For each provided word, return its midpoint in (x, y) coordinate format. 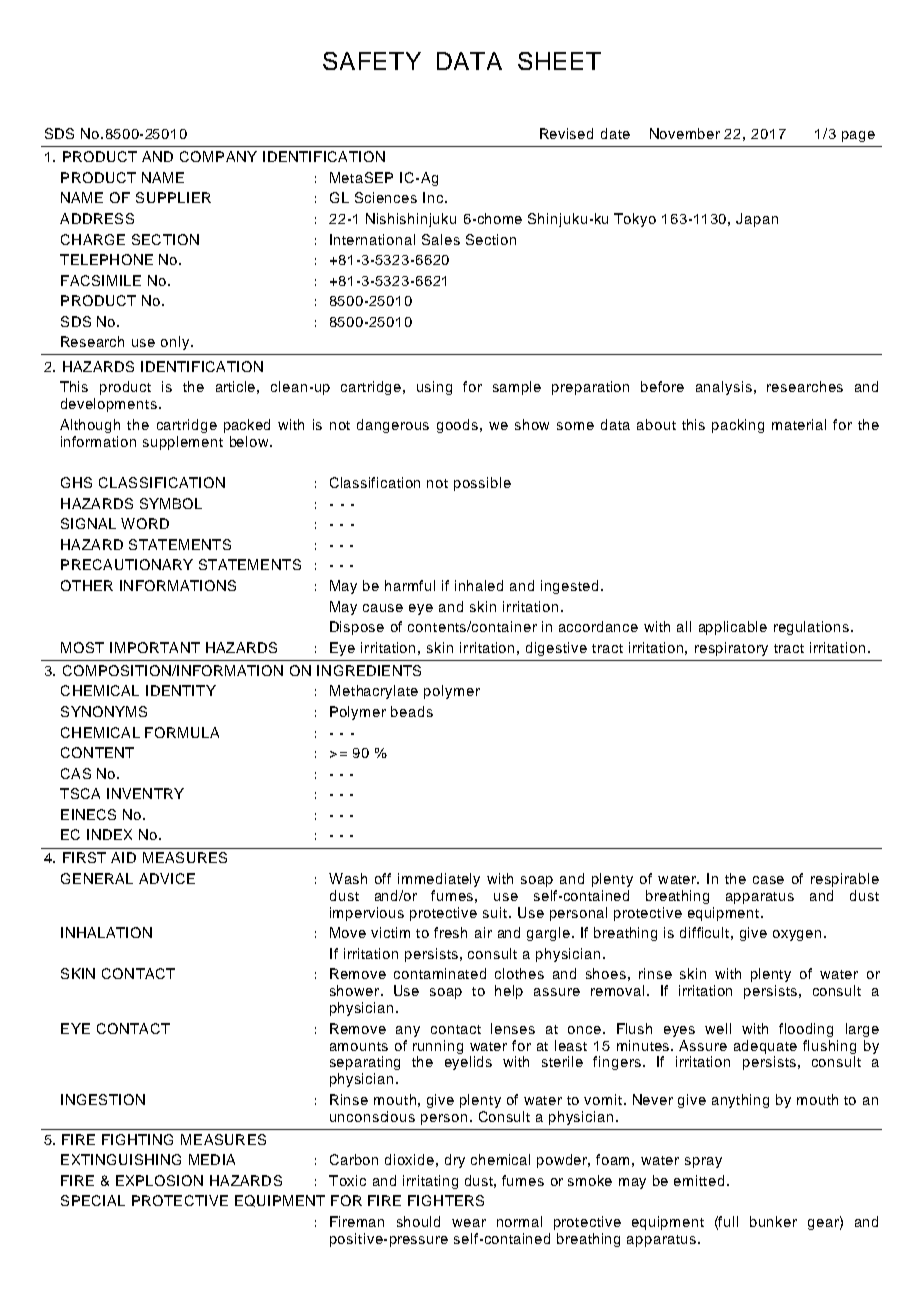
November (685, 133)
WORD (145, 523)
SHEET (559, 61)
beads (412, 711)
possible (482, 484)
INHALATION (106, 932)
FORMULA (182, 732)
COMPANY (218, 156)
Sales (441, 239)
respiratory (731, 649)
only (176, 343)
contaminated (440, 973)
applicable (733, 628)
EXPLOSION (159, 1180)
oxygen (797, 935)
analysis (724, 388)
